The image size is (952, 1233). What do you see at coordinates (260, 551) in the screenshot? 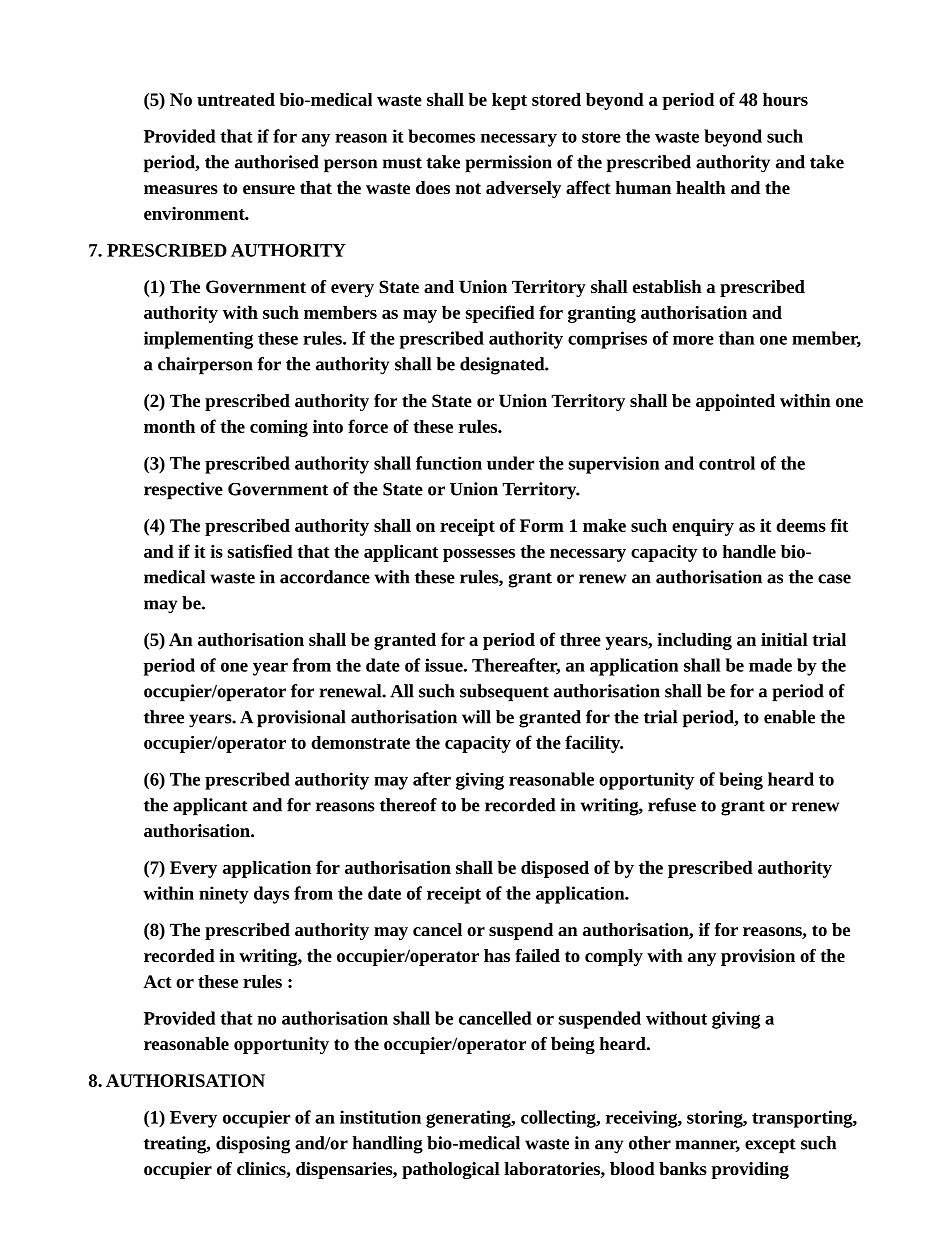
I see `satisfied` at bounding box center [260, 551].
